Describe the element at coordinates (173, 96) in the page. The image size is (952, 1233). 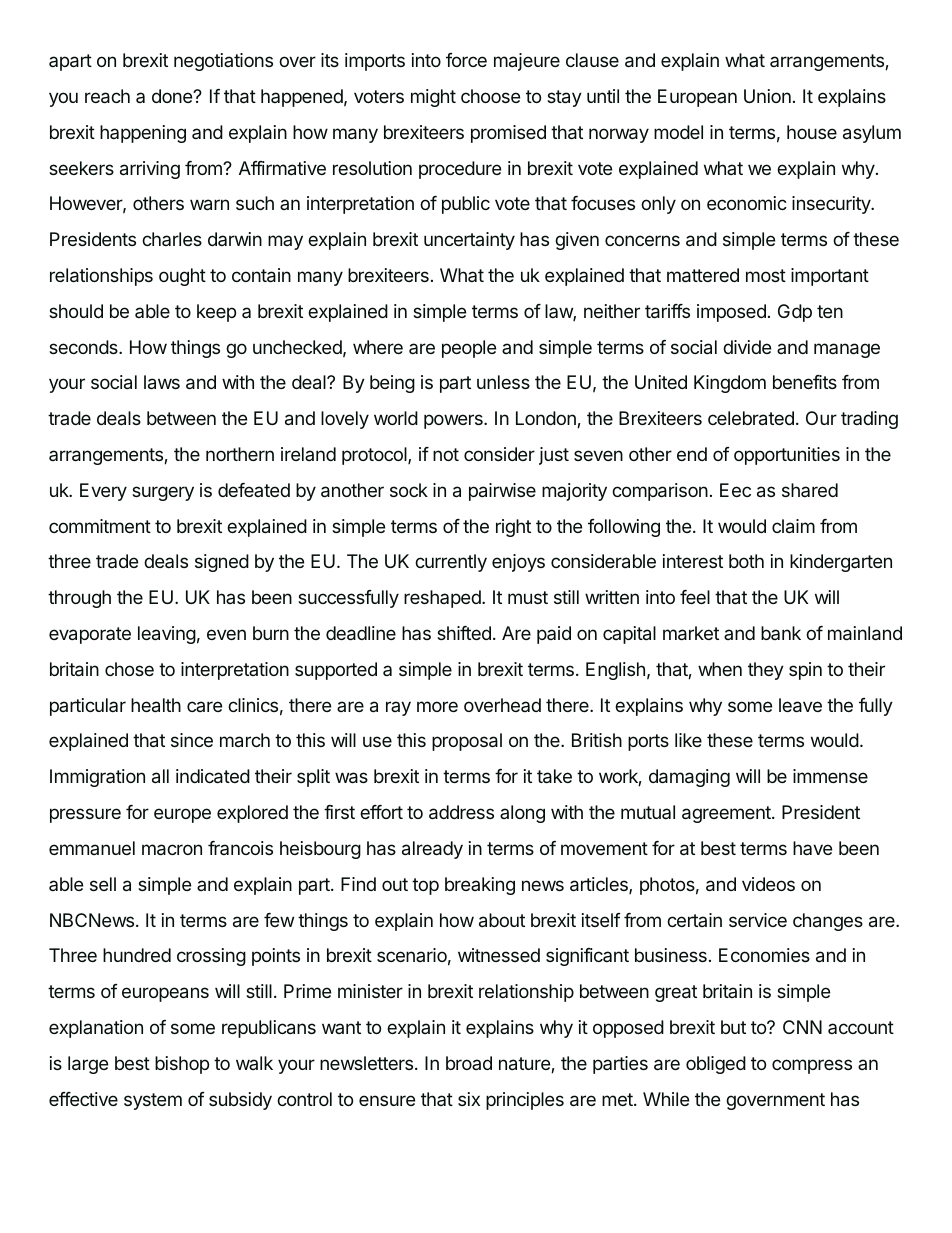
I see `done` at that location.
